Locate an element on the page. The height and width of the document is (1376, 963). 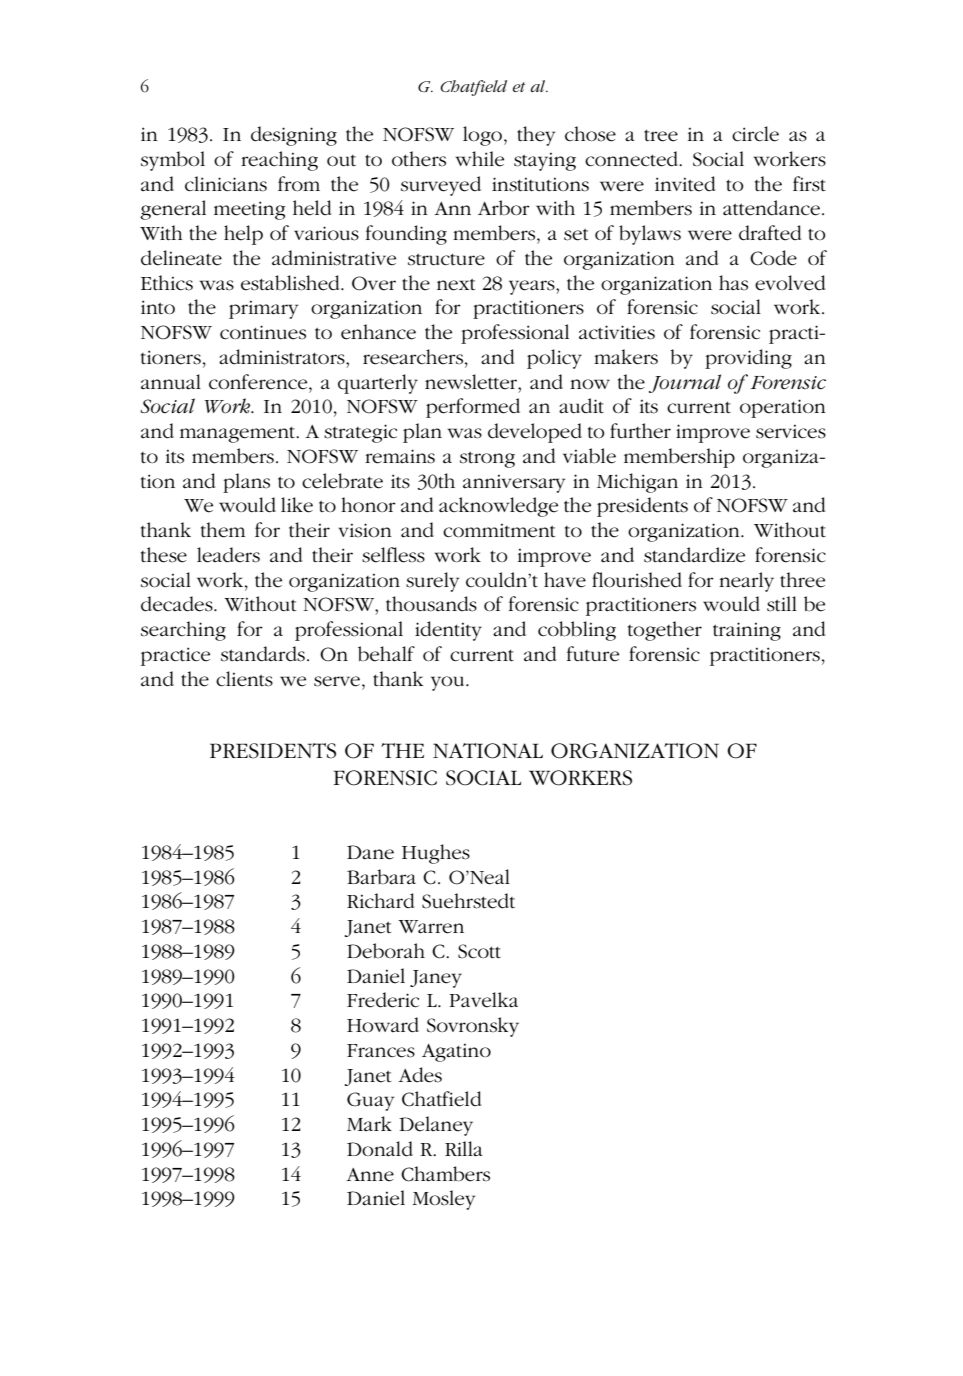
Chambers is located at coordinates (445, 1174).
